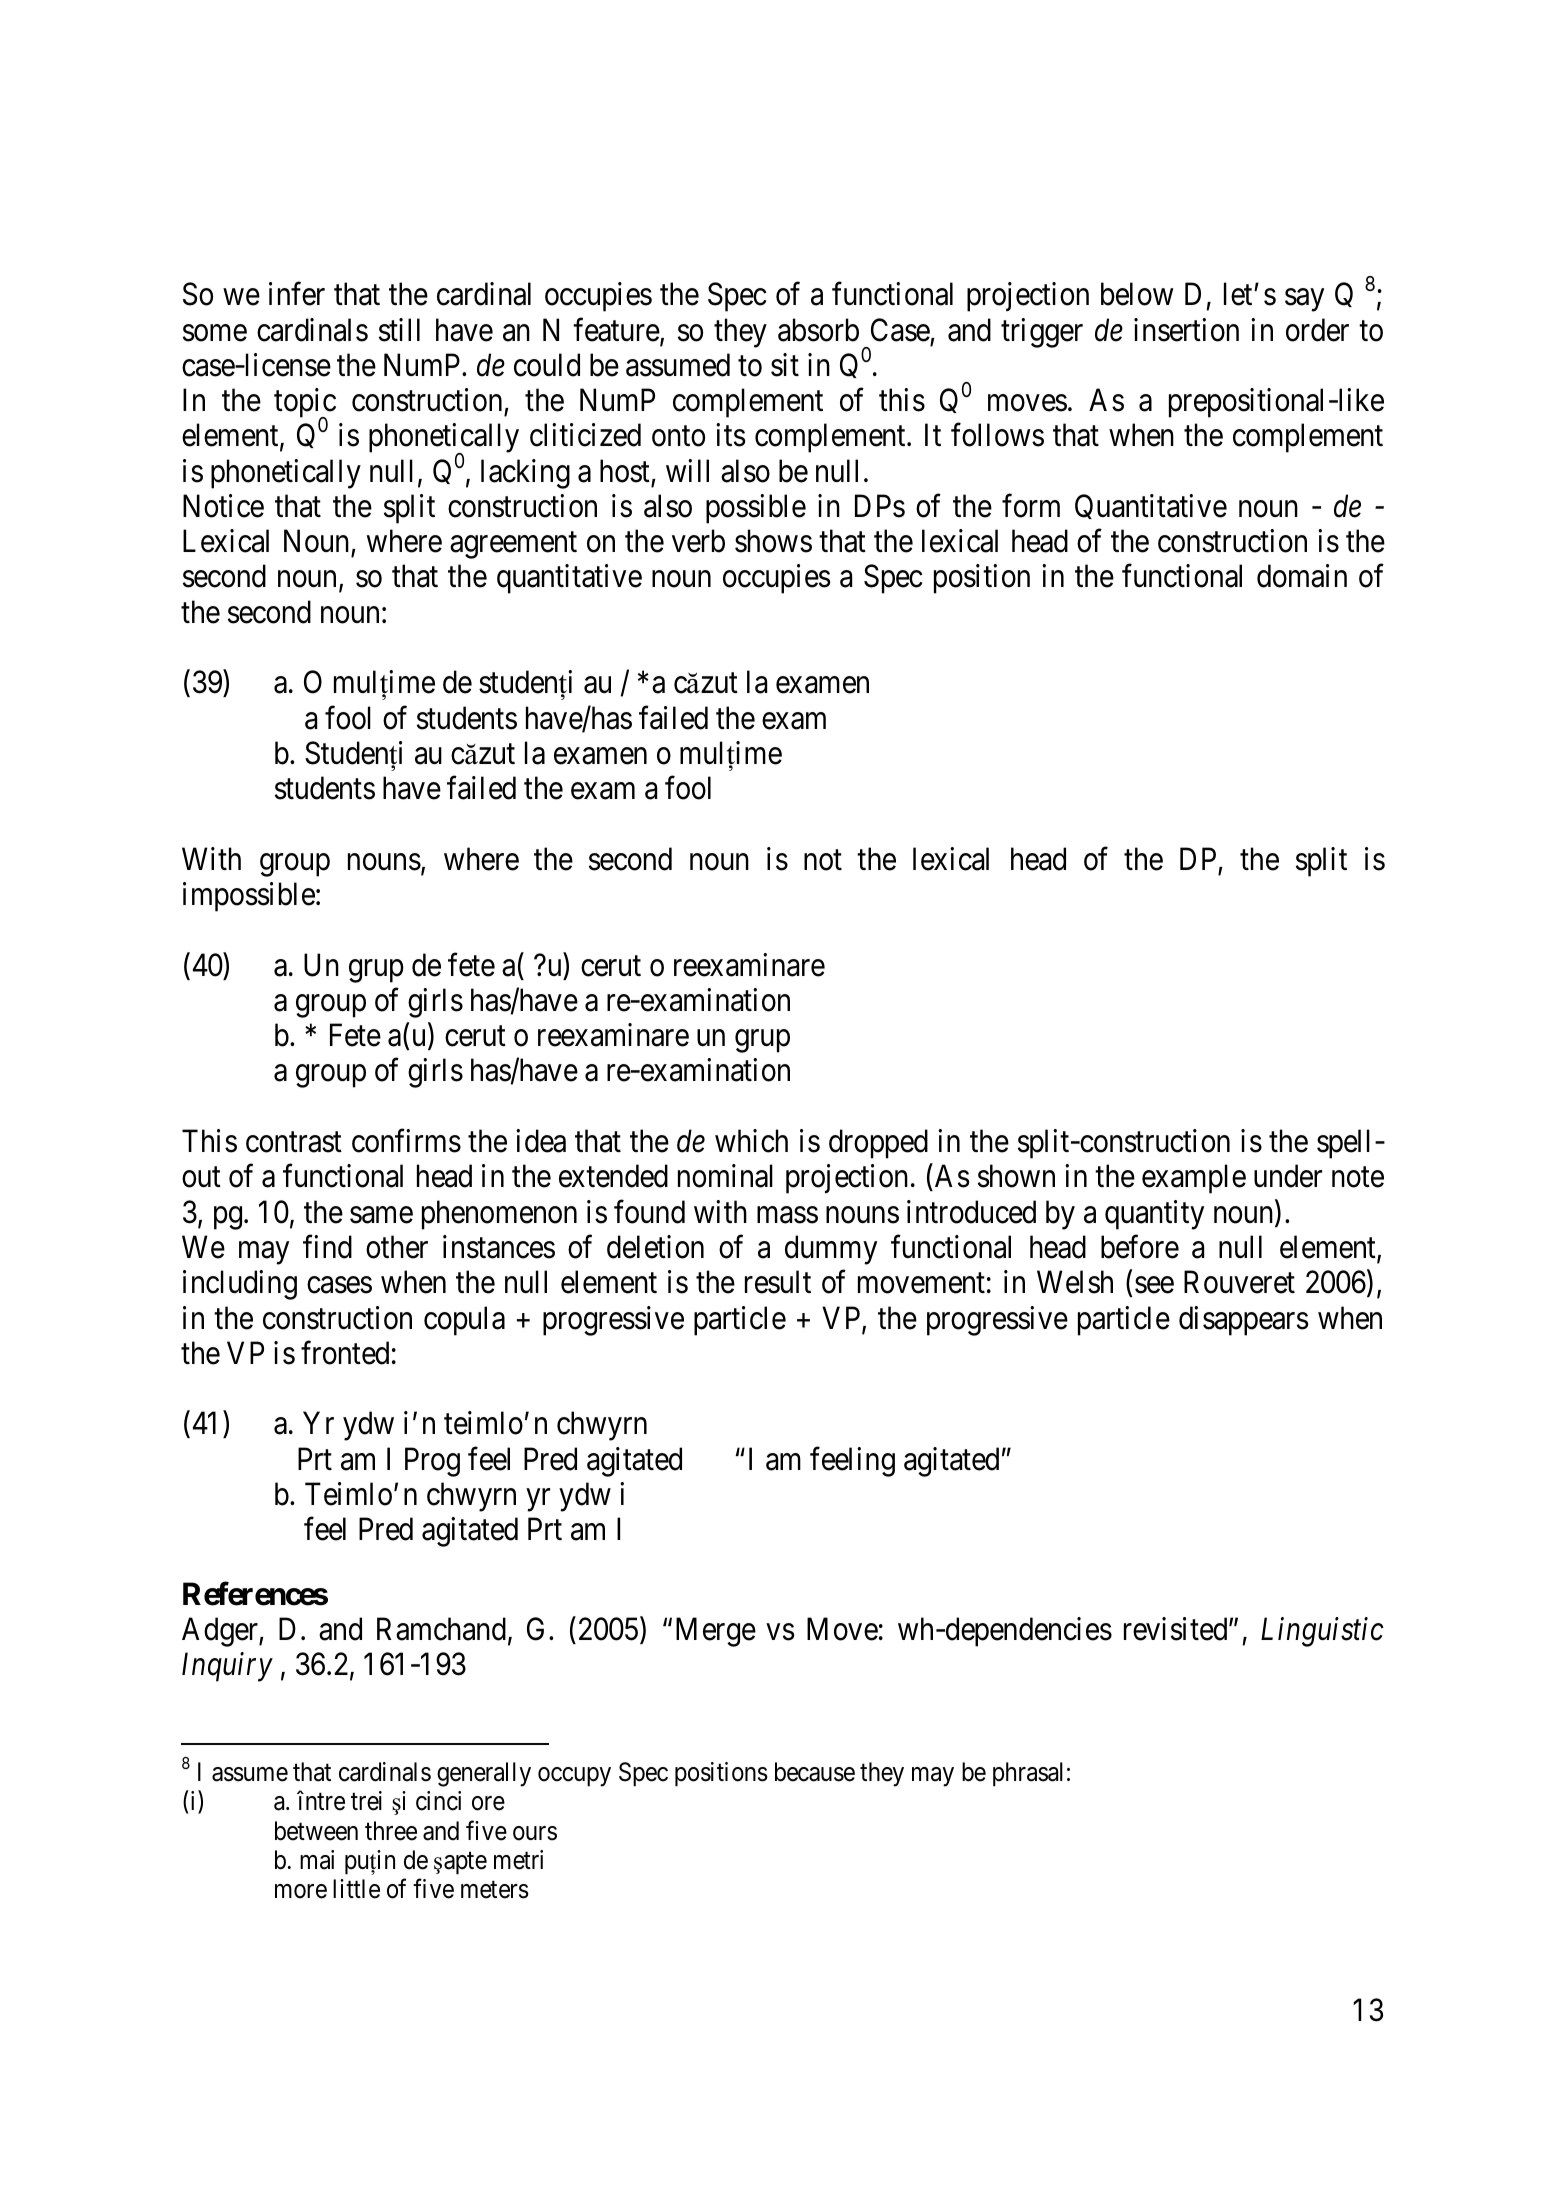 The height and width of the screenshot is (2212, 1563). What do you see at coordinates (316, 1831) in the screenshot?
I see `between` at bounding box center [316, 1831].
